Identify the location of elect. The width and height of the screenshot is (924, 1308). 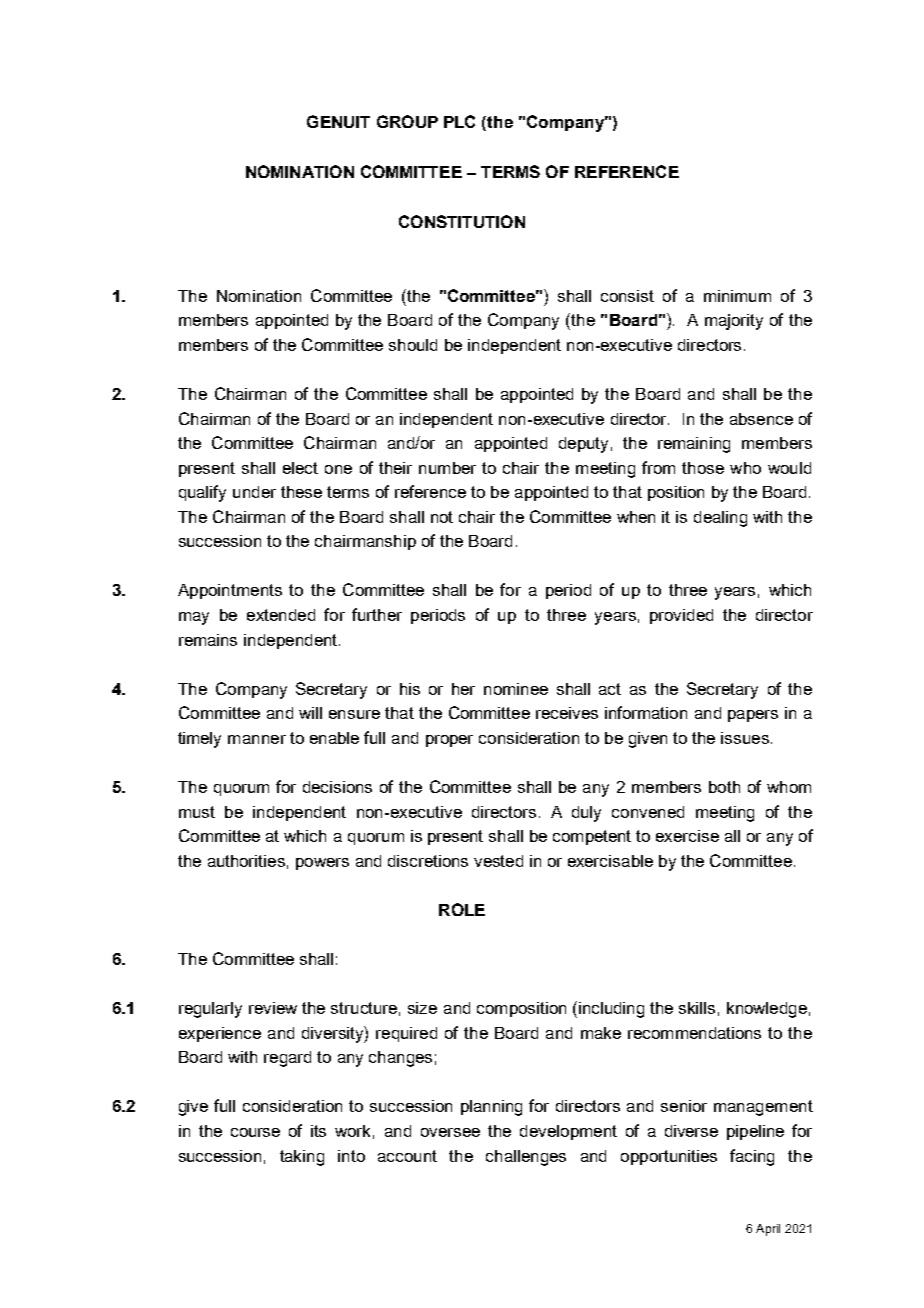
(300, 468).
